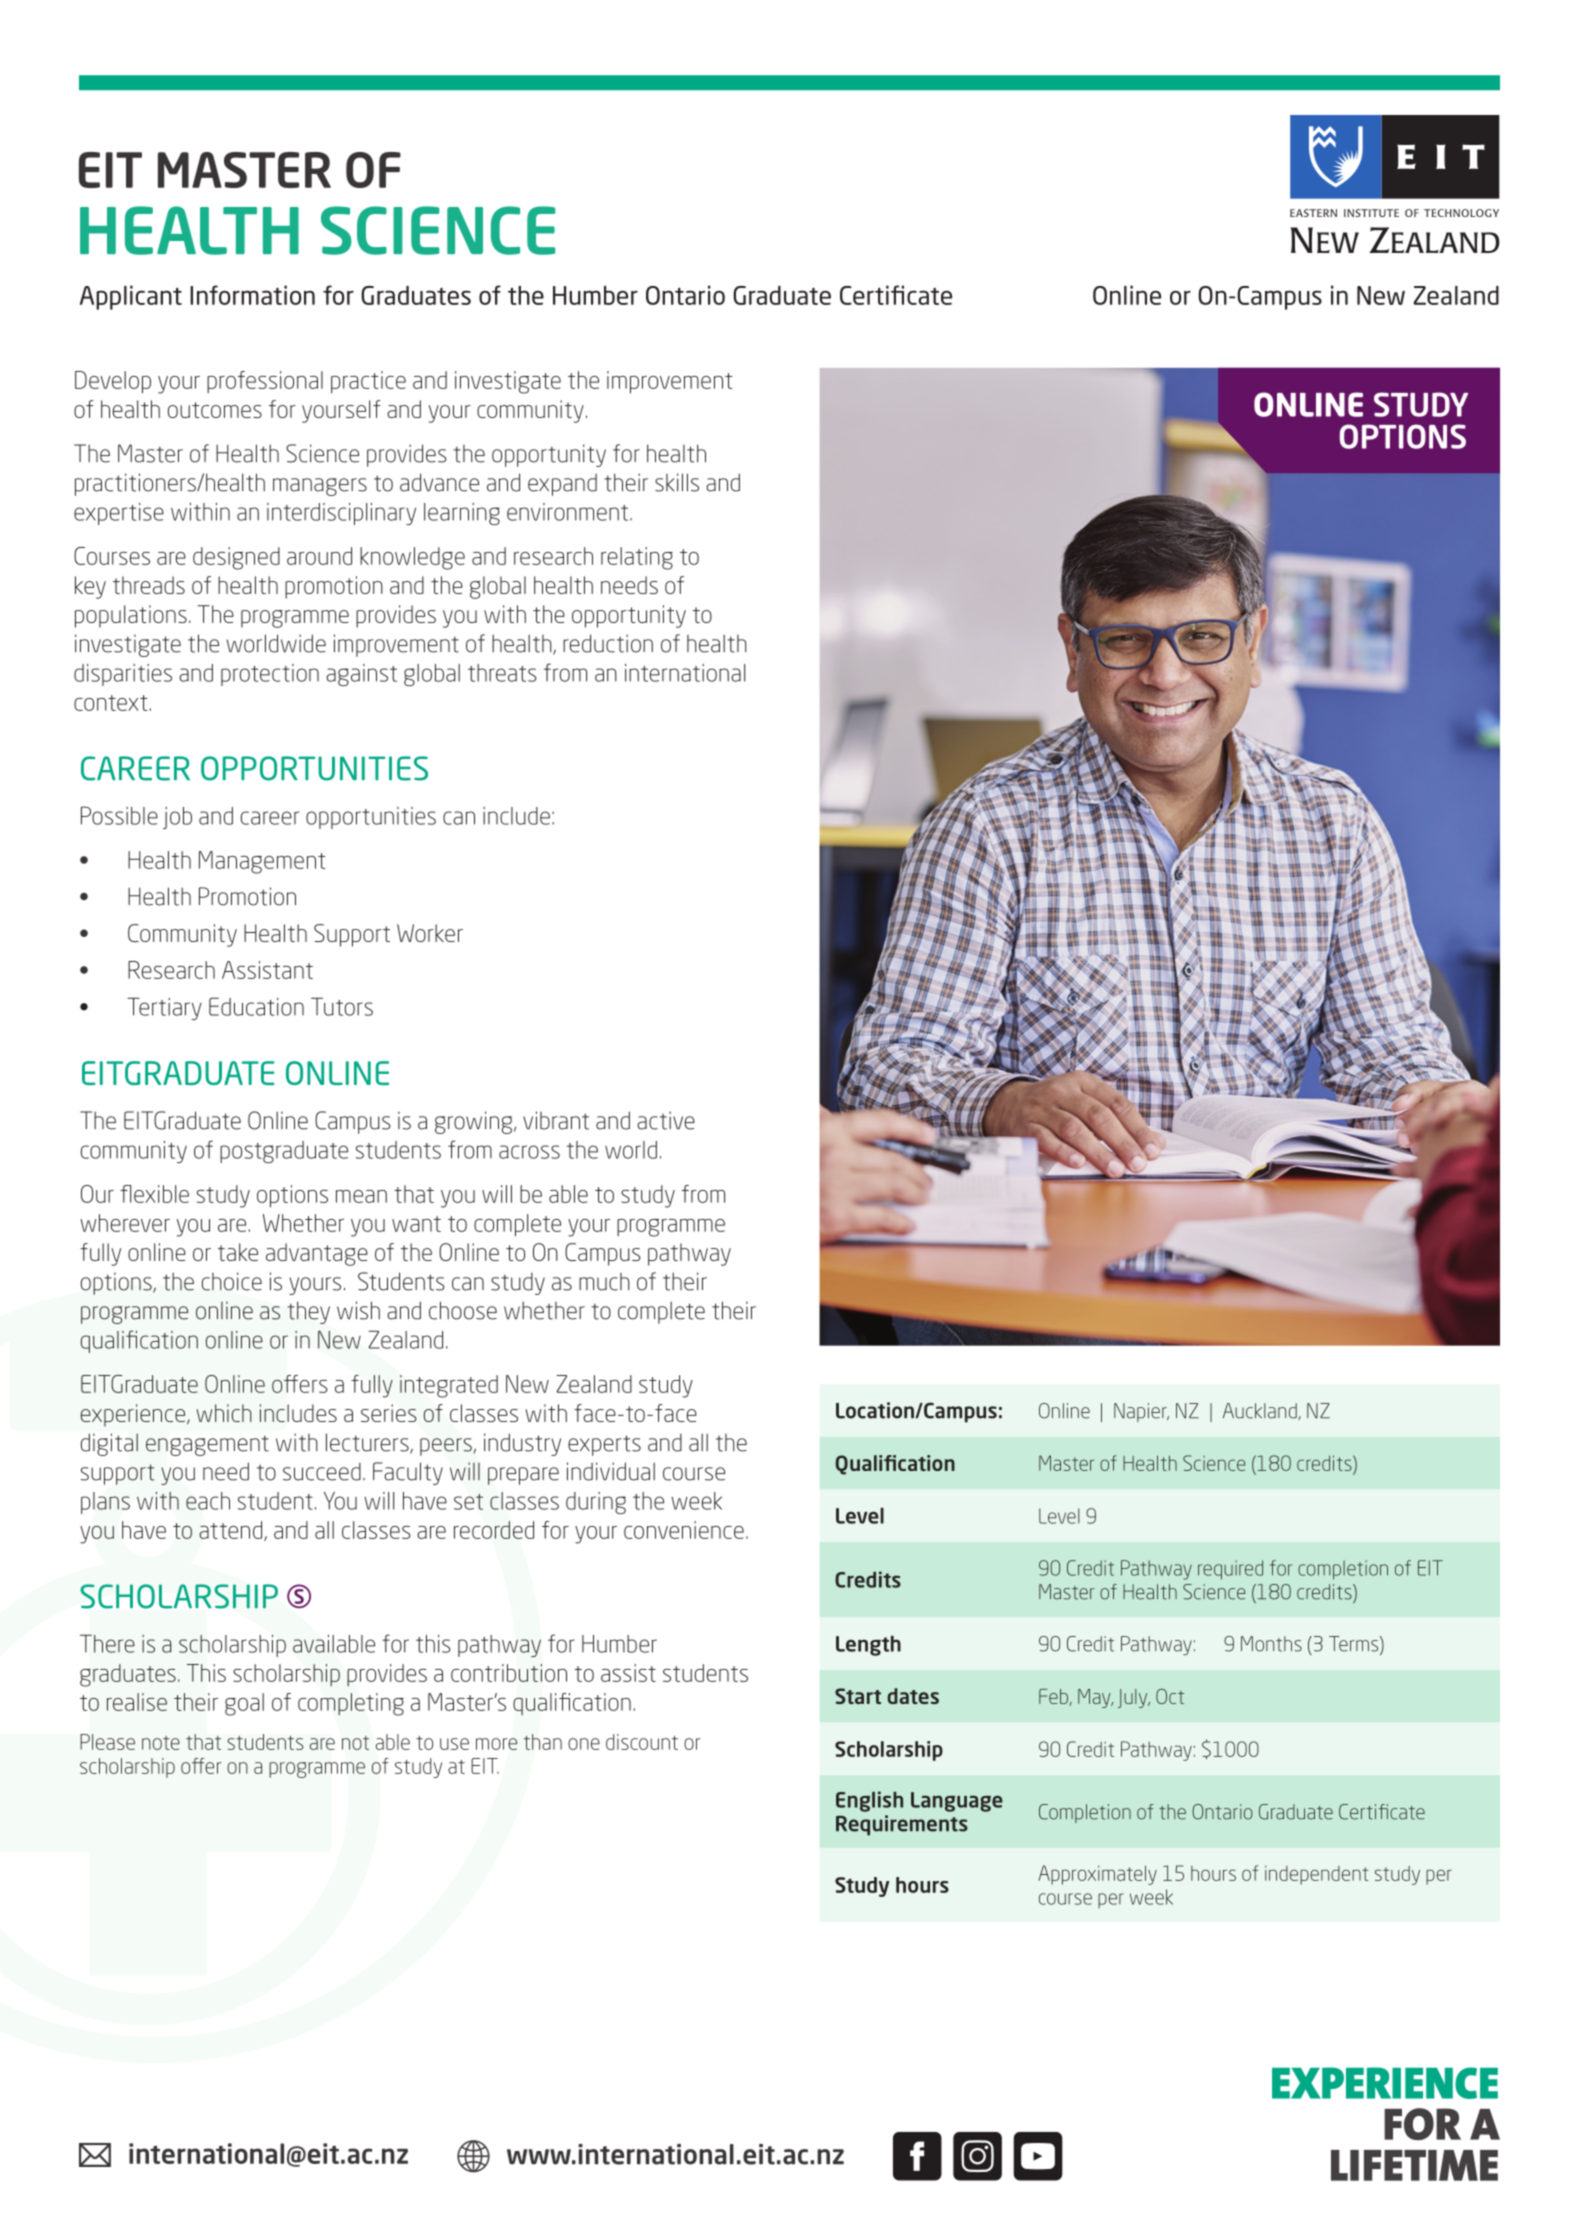 This screenshot has width=1579, height=2234. Describe the element at coordinates (270, 675) in the screenshot. I see `protection` at that location.
